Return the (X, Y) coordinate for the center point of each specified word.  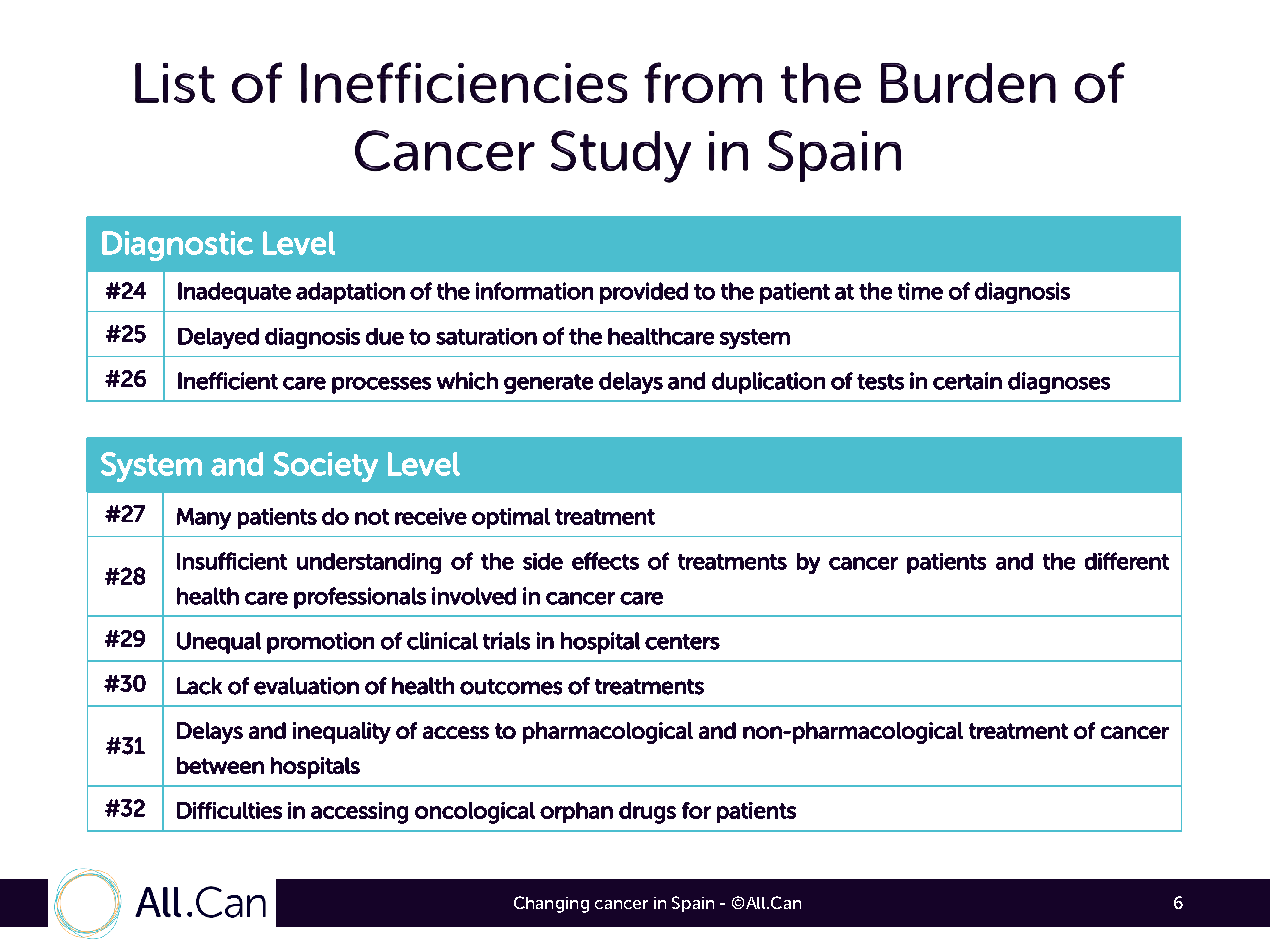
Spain (693, 904)
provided (644, 293)
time (920, 291)
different (1127, 561)
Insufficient (232, 561)
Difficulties (229, 810)
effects (605, 561)
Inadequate (234, 293)
